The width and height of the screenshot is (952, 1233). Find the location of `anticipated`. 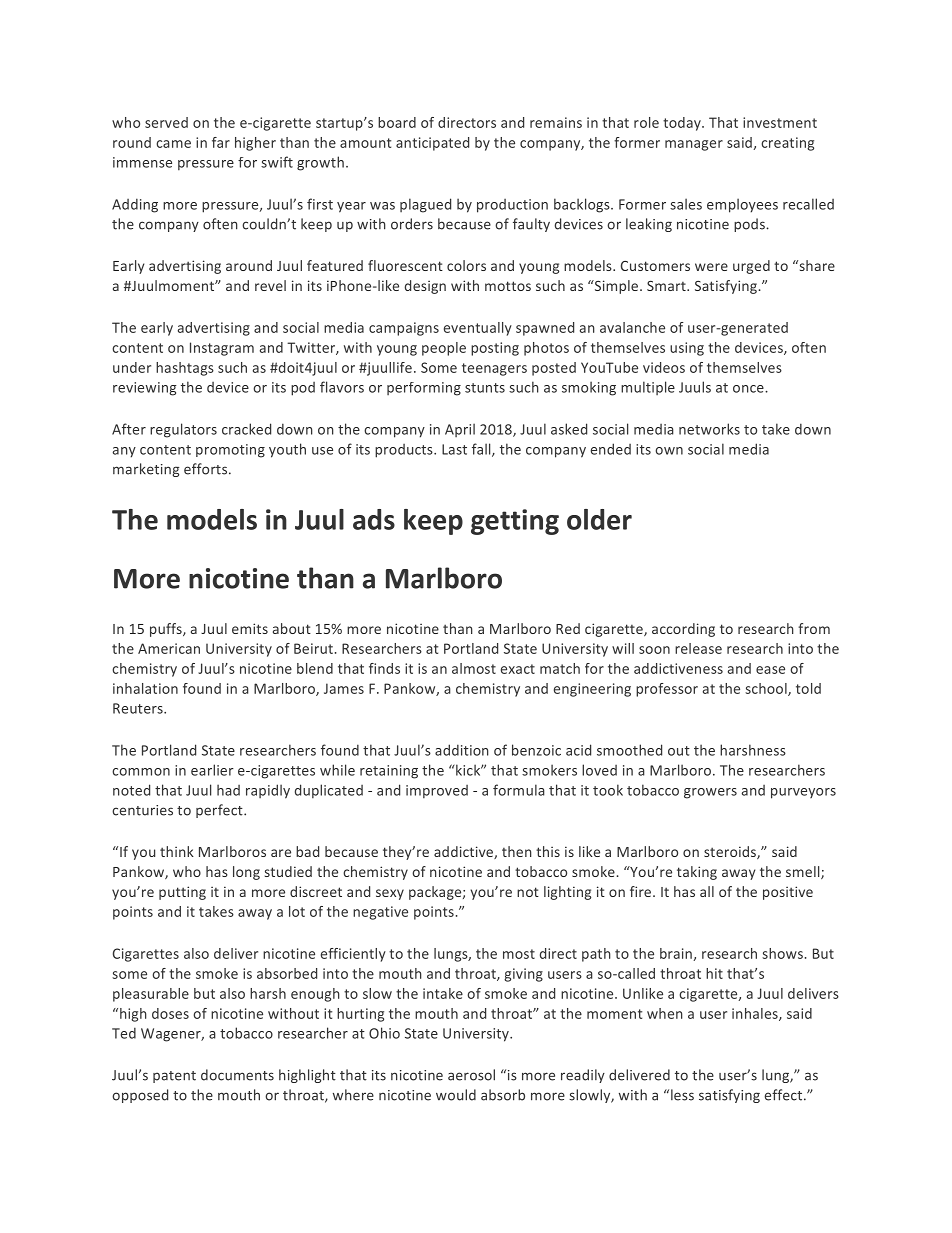

anticipated is located at coordinates (432, 144).
